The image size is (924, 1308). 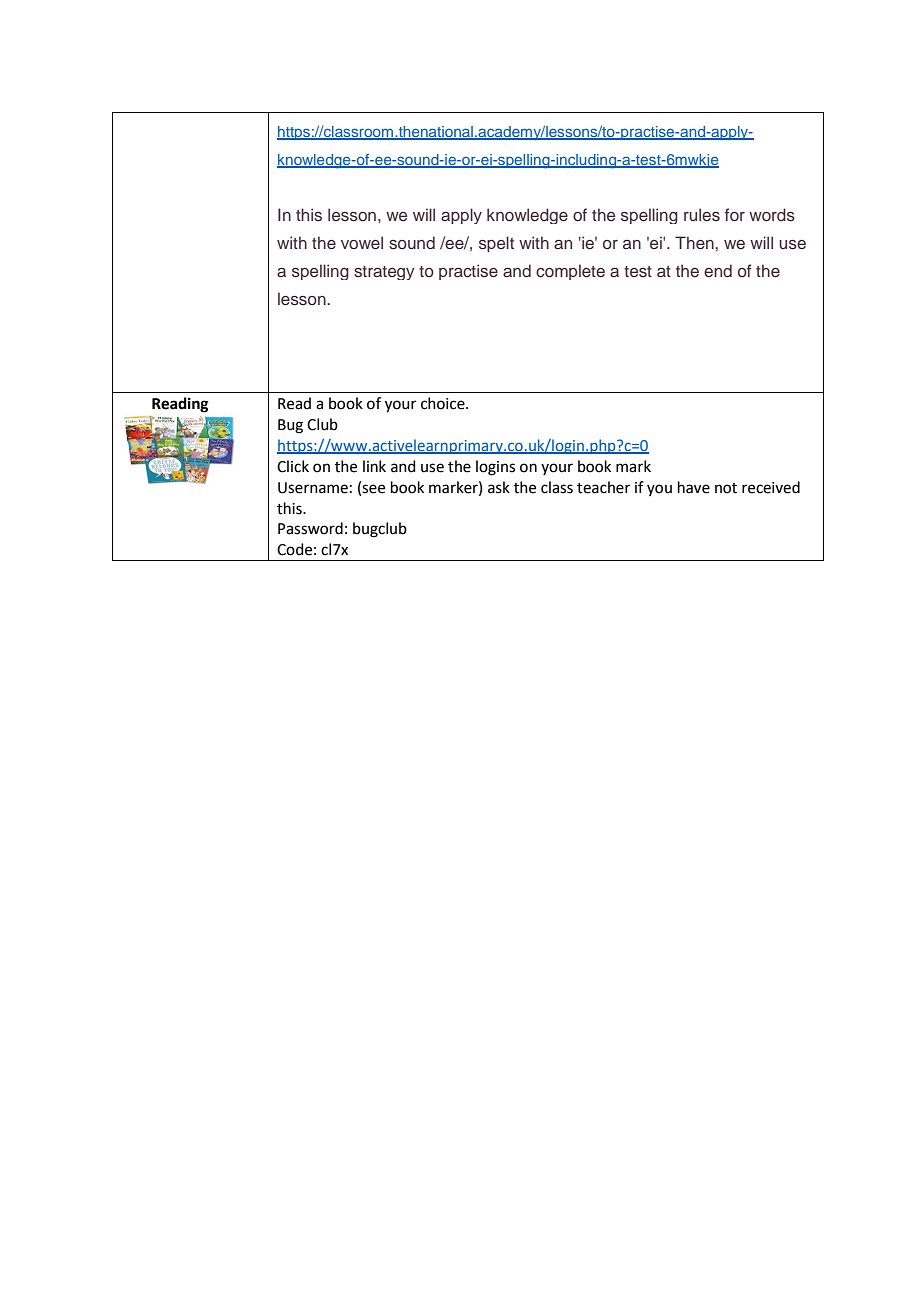 I want to click on rules, so click(x=702, y=214).
